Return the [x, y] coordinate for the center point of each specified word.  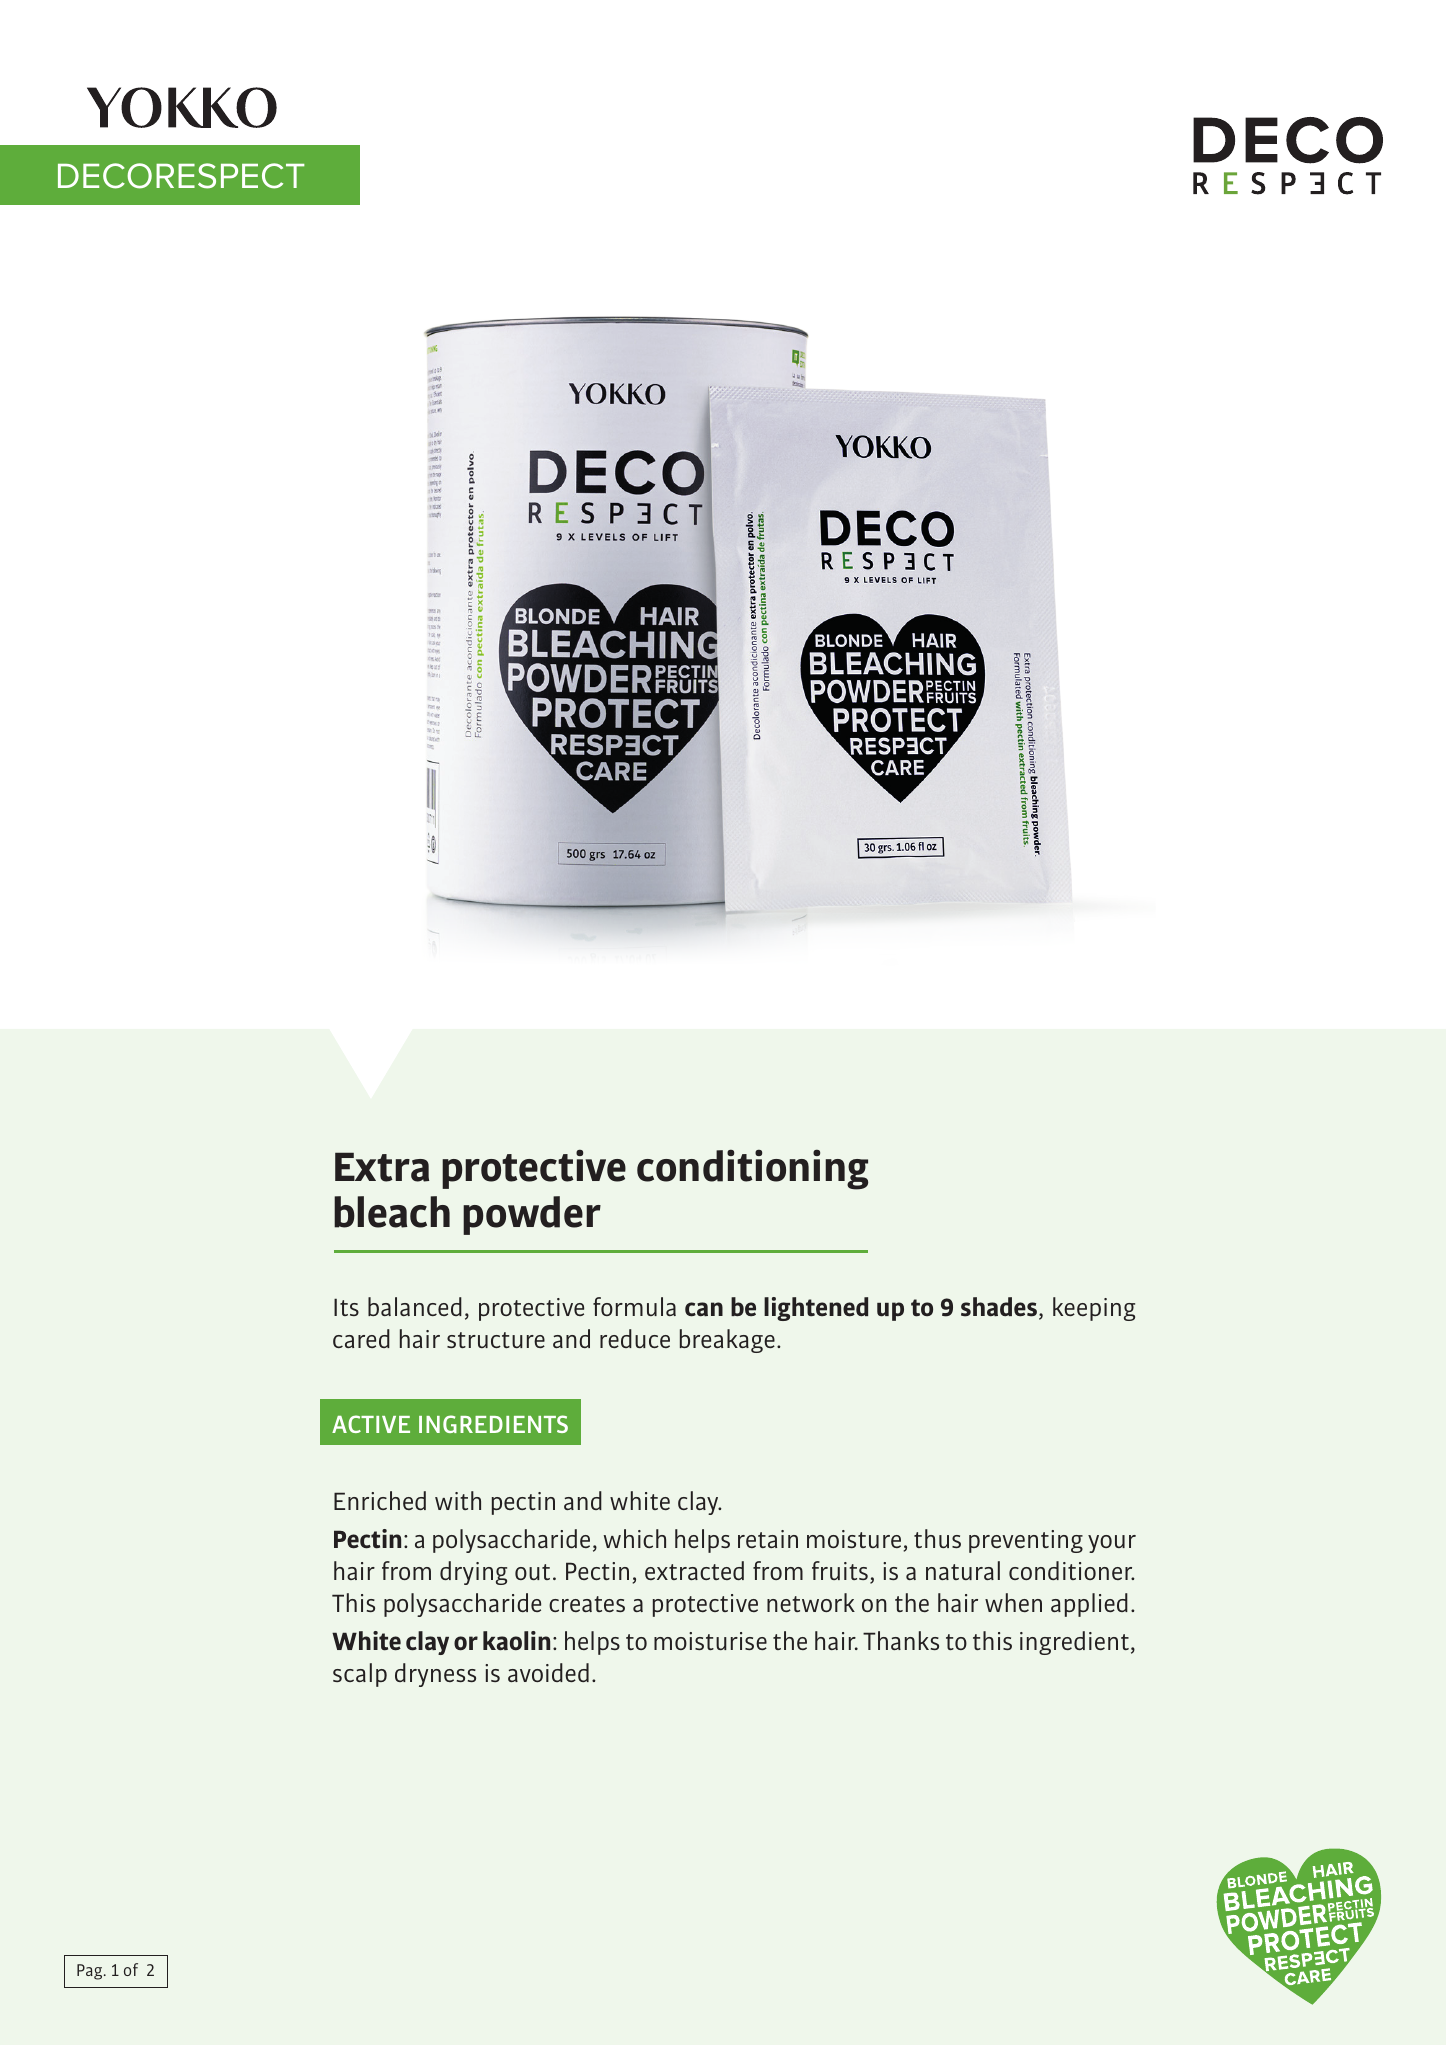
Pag [91, 1972]
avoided [548, 1672]
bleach [392, 1212]
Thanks [901, 1640]
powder [532, 1215]
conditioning [752, 1169]
